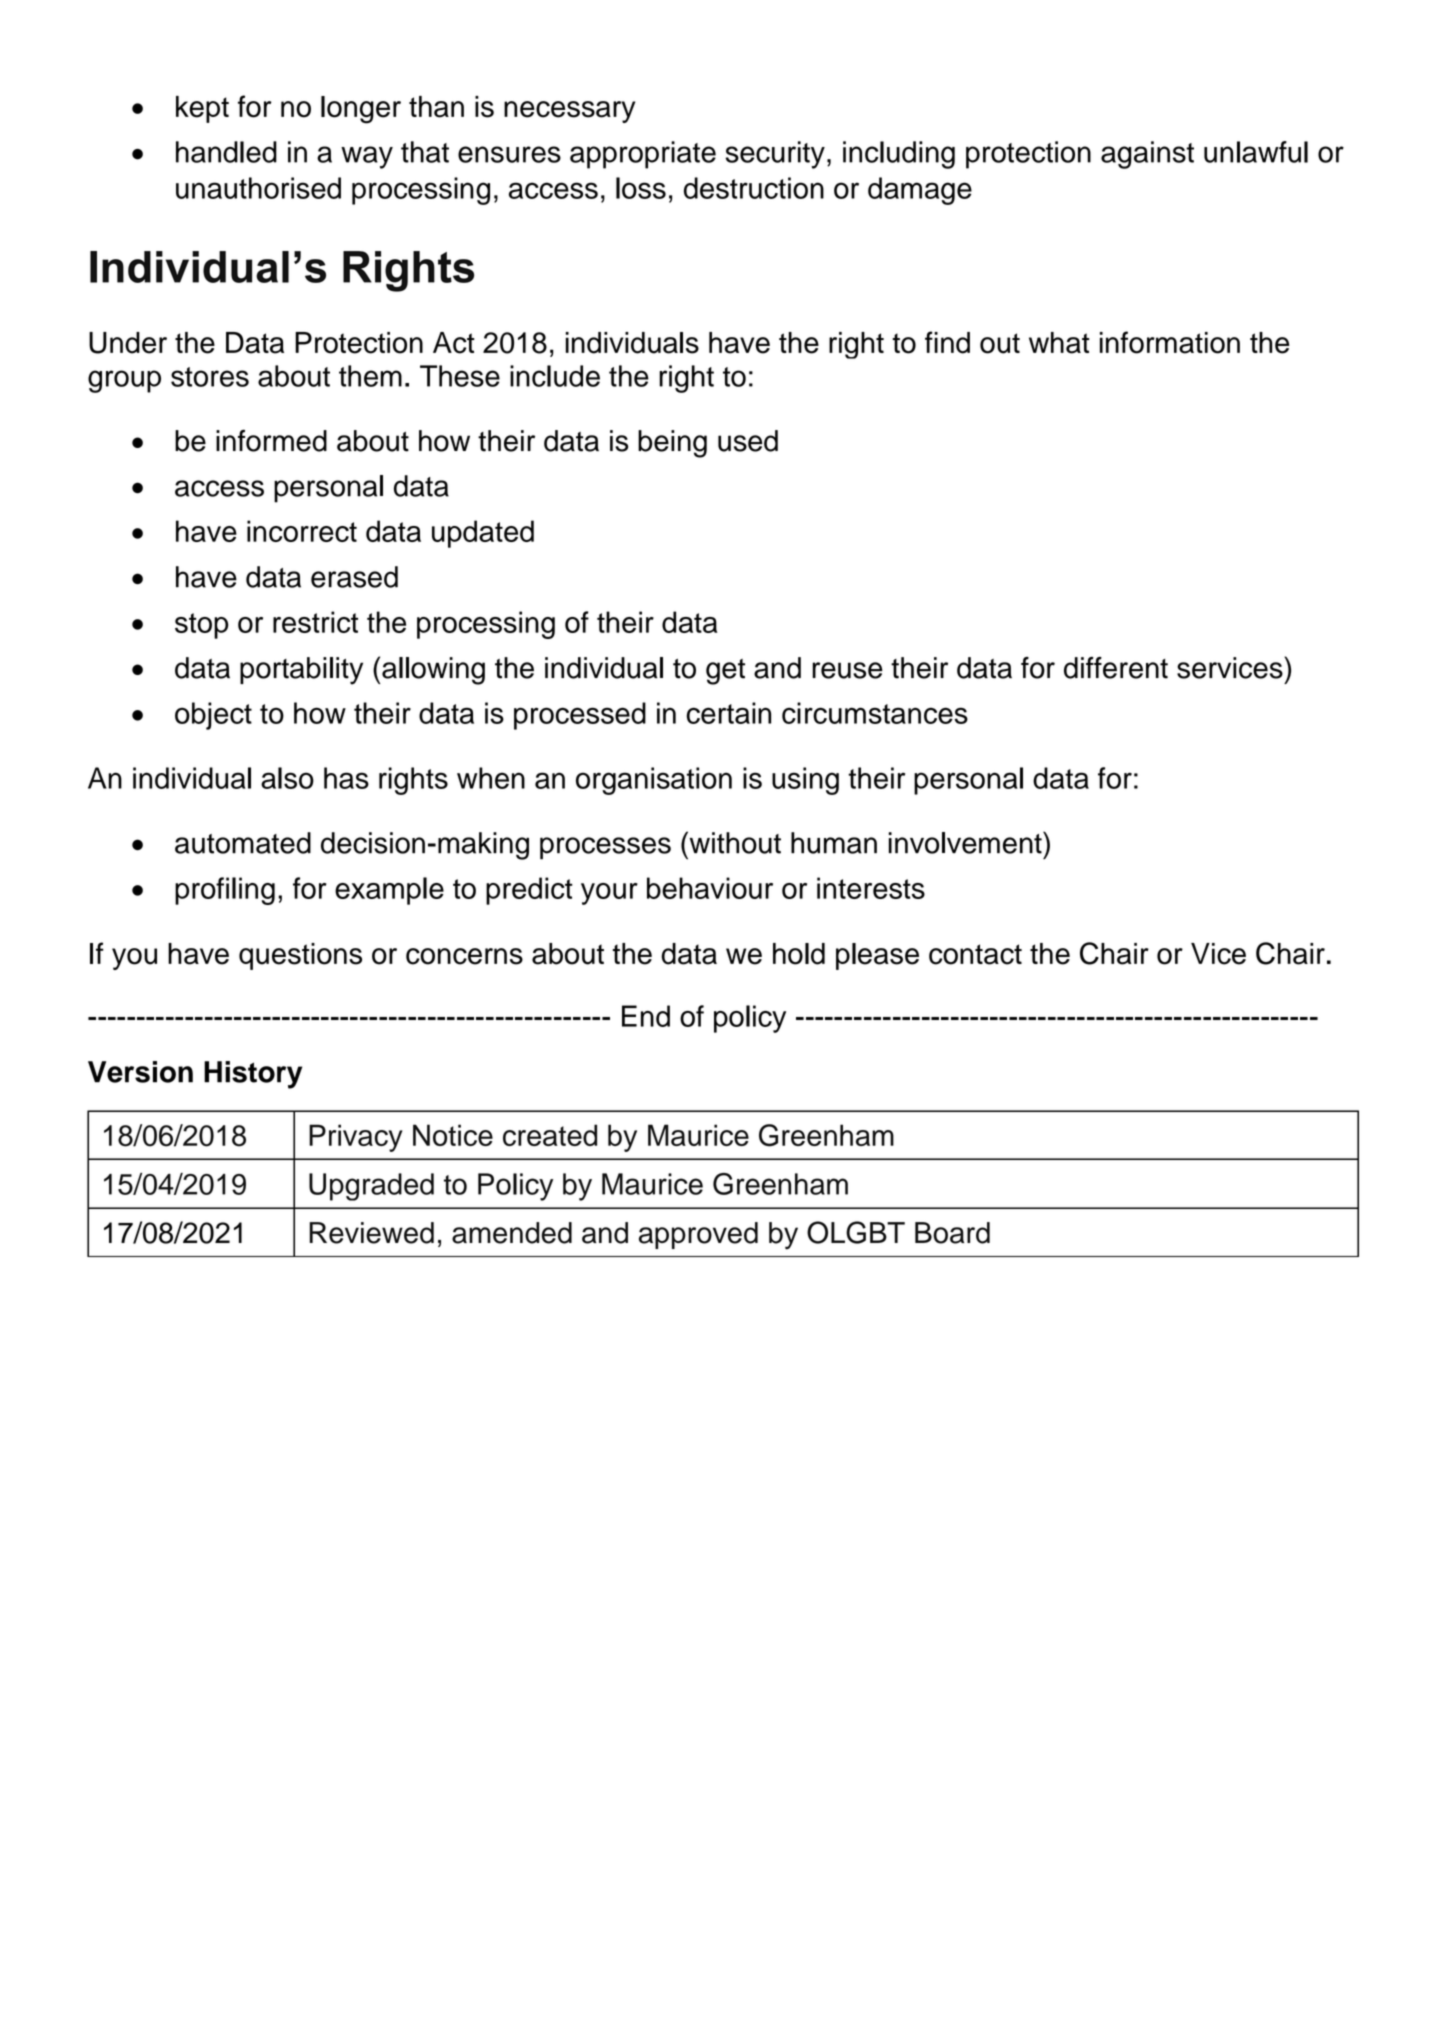  I want to click on appropriate, so click(643, 155).
